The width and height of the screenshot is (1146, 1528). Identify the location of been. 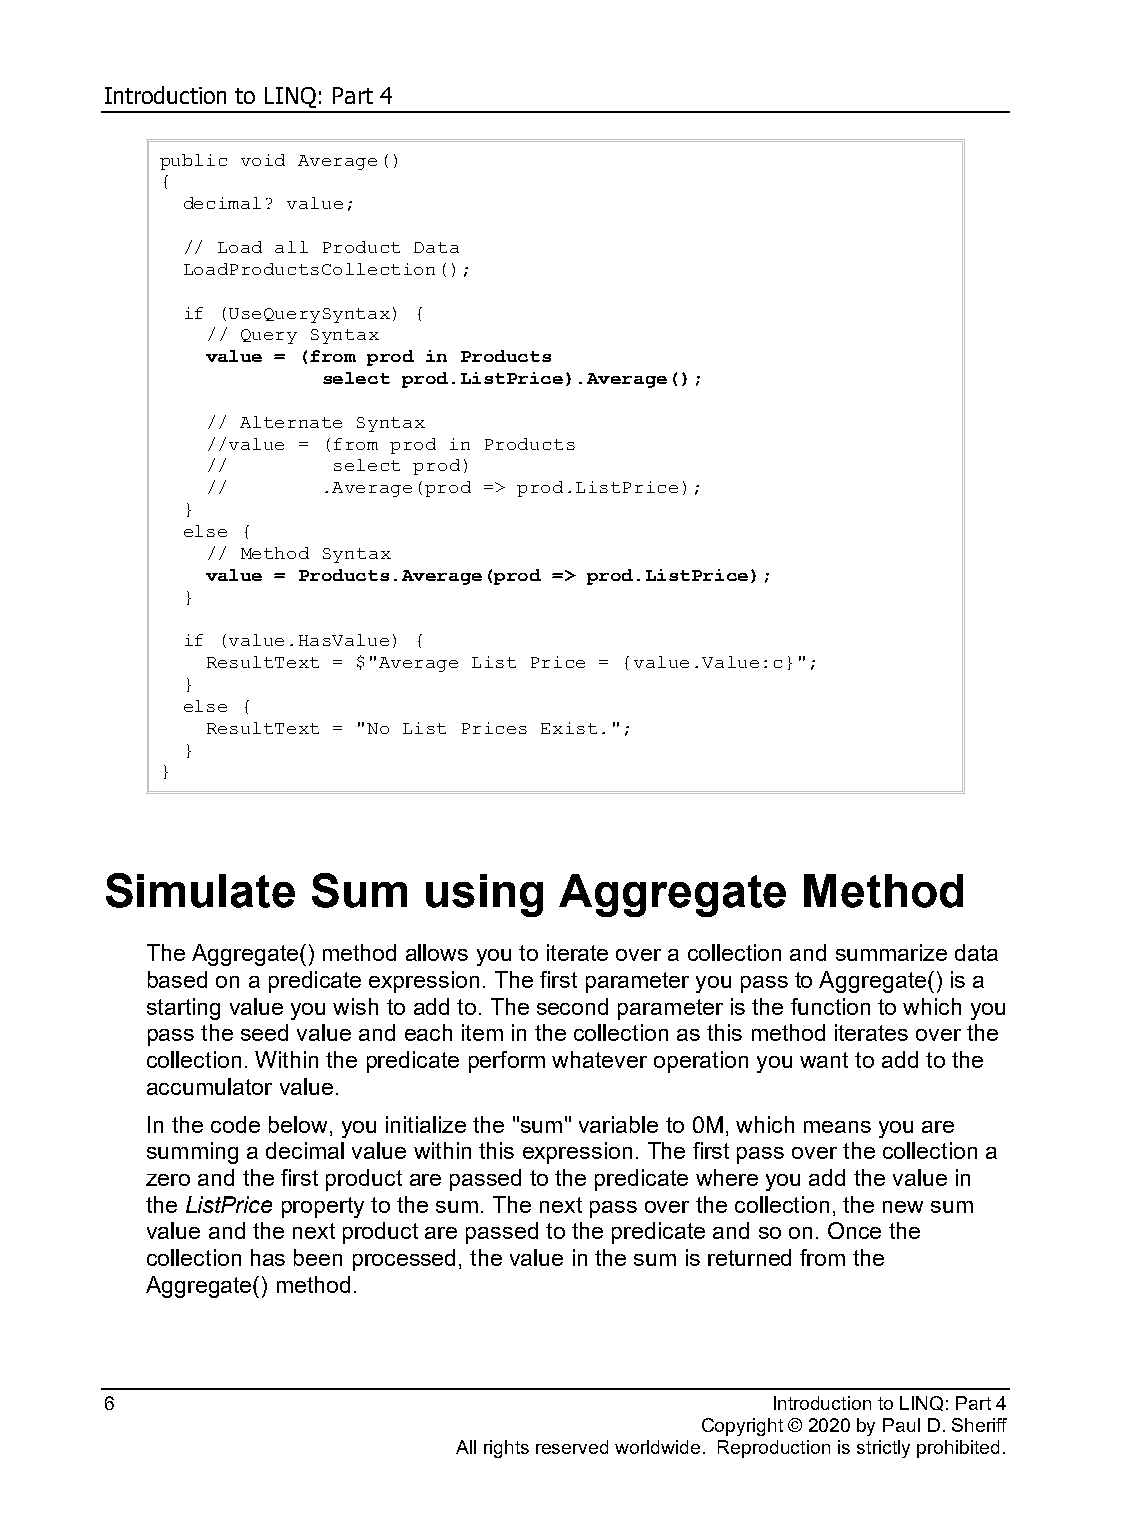
(318, 1257).
